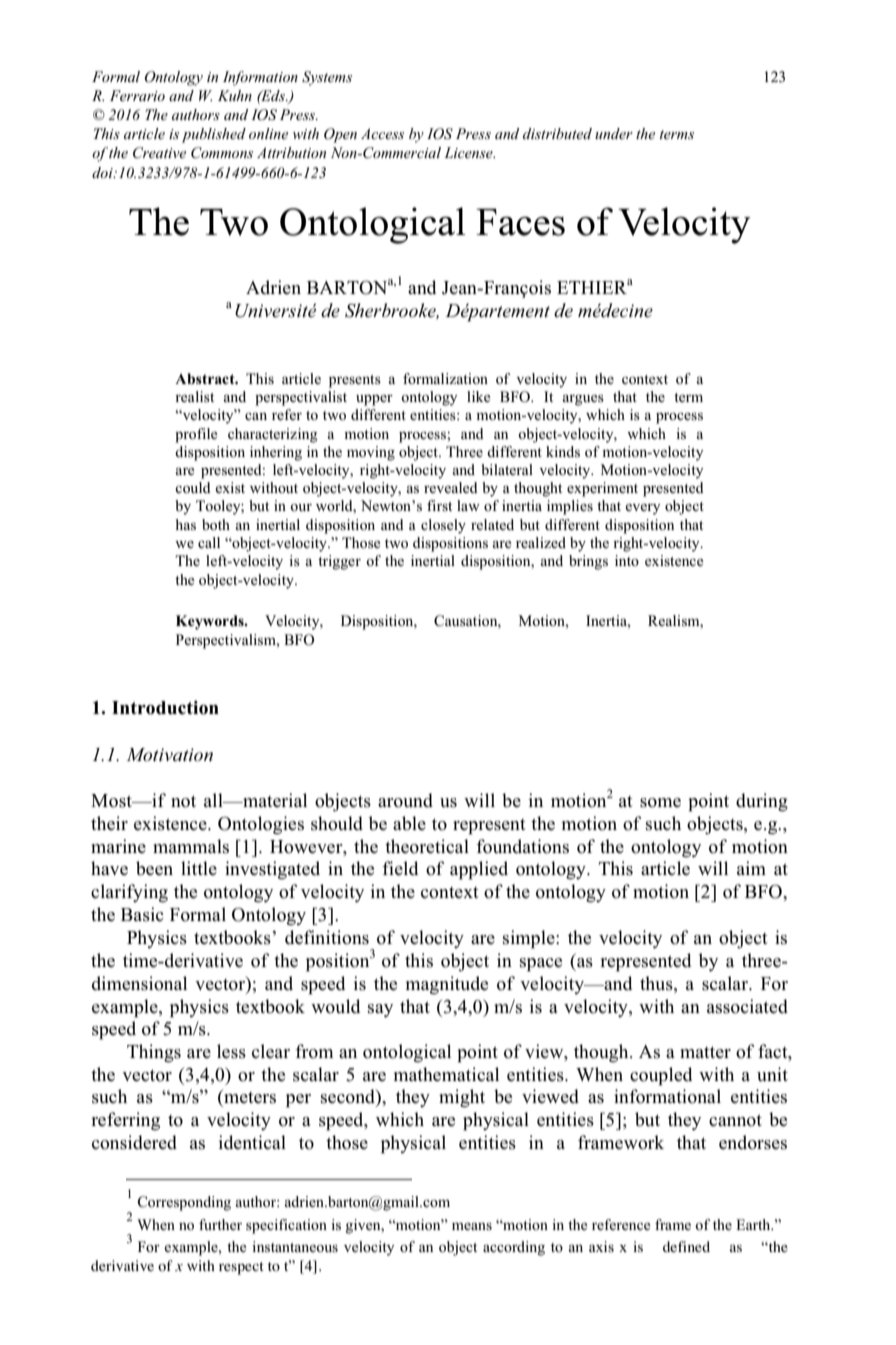  Describe the element at coordinates (220, 1224) in the document. I see `further` at that location.
